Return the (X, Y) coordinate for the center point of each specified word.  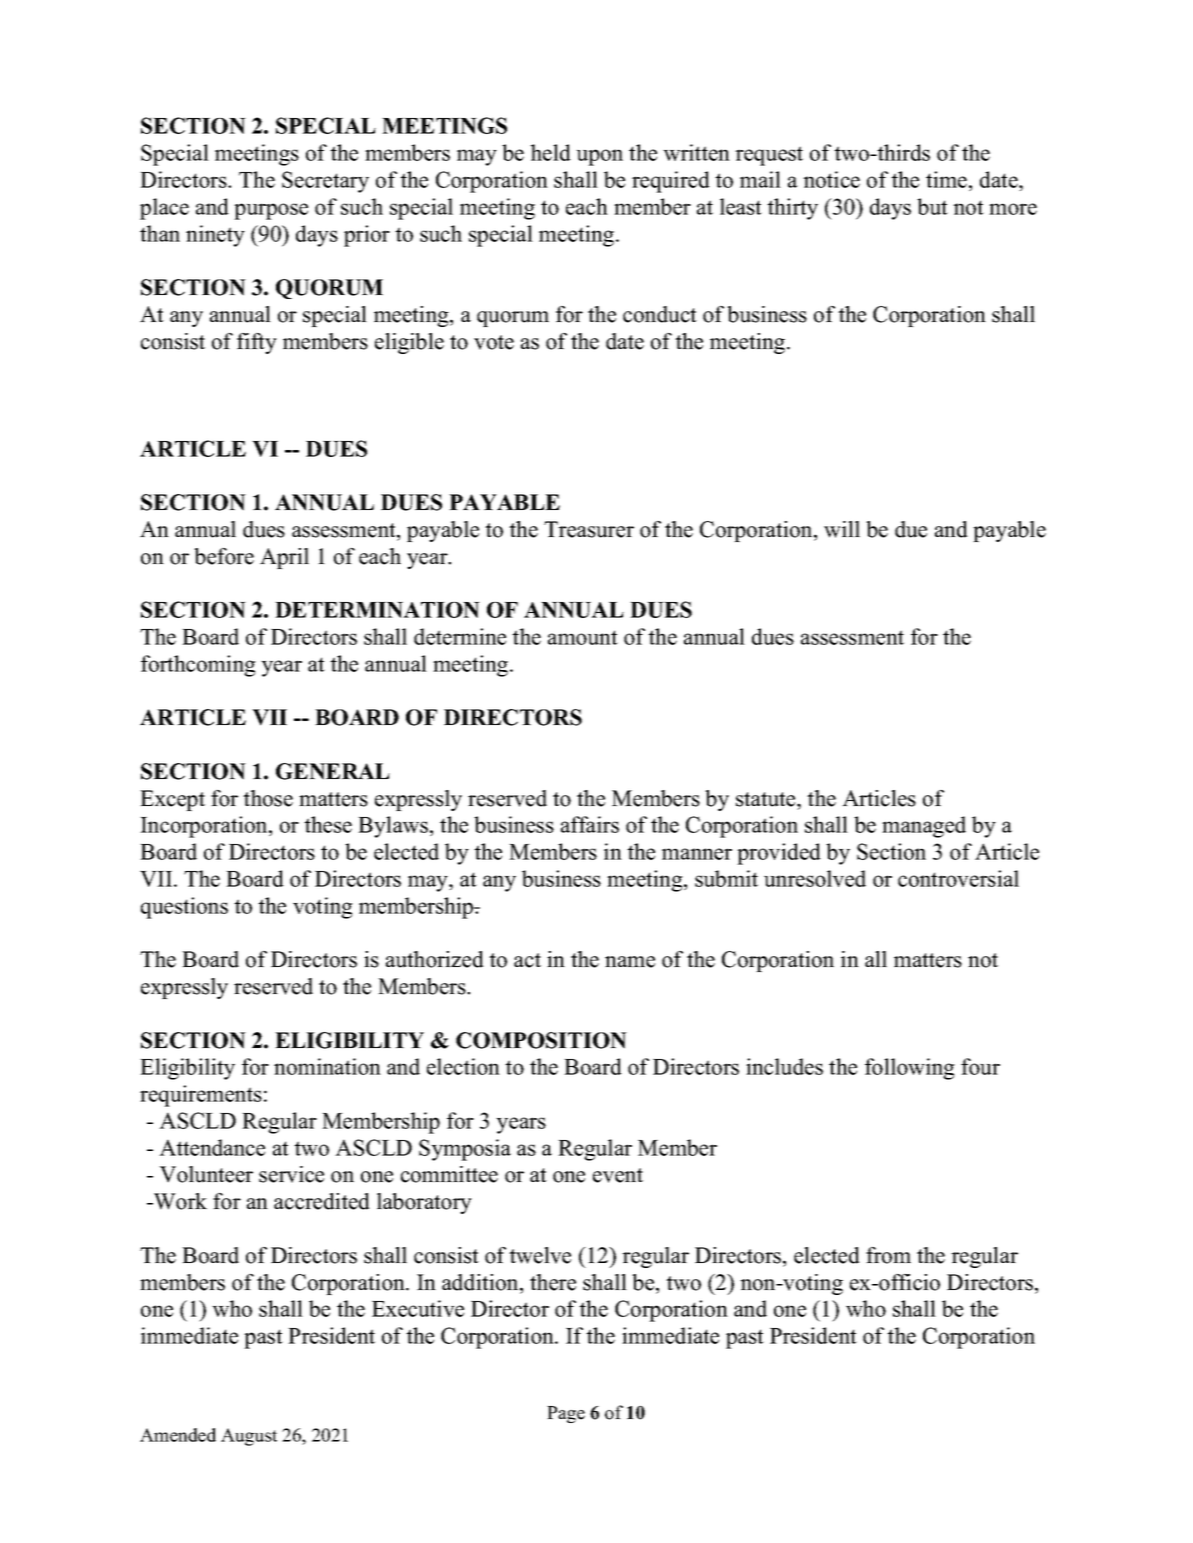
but (932, 206)
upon (599, 157)
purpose (271, 211)
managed (924, 827)
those (268, 798)
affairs (590, 824)
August (249, 1437)
